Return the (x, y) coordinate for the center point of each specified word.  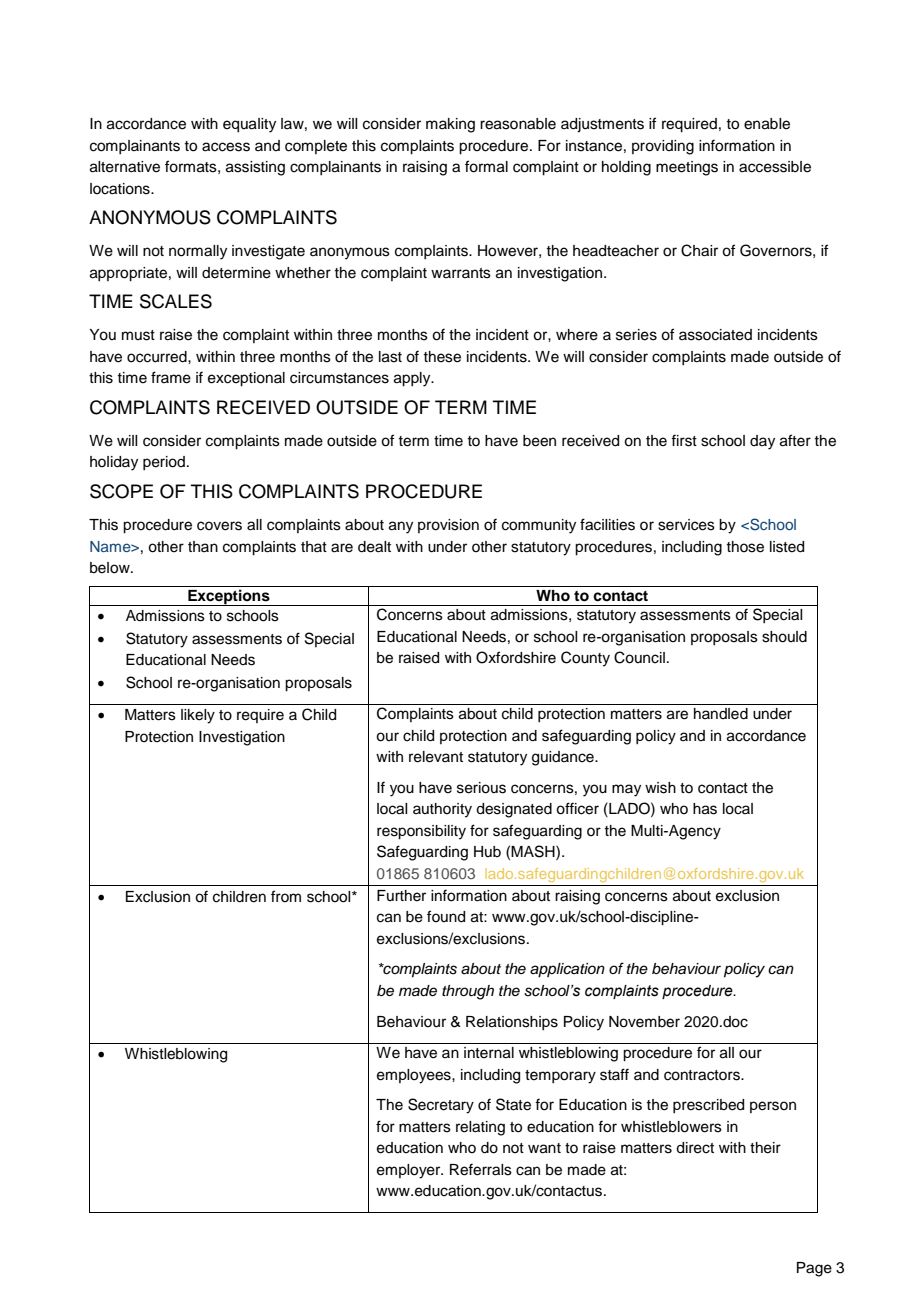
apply (413, 379)
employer (410, 1171)
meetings (687, 168)
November (644, 1022)
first (684, 440)
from (286, 896)
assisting (255, 168)
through (468, 992)
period (164, 463)
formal (486, 166)
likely (198, 716)
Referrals (481, 1169)
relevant (436, 757)
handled (721, 714)
